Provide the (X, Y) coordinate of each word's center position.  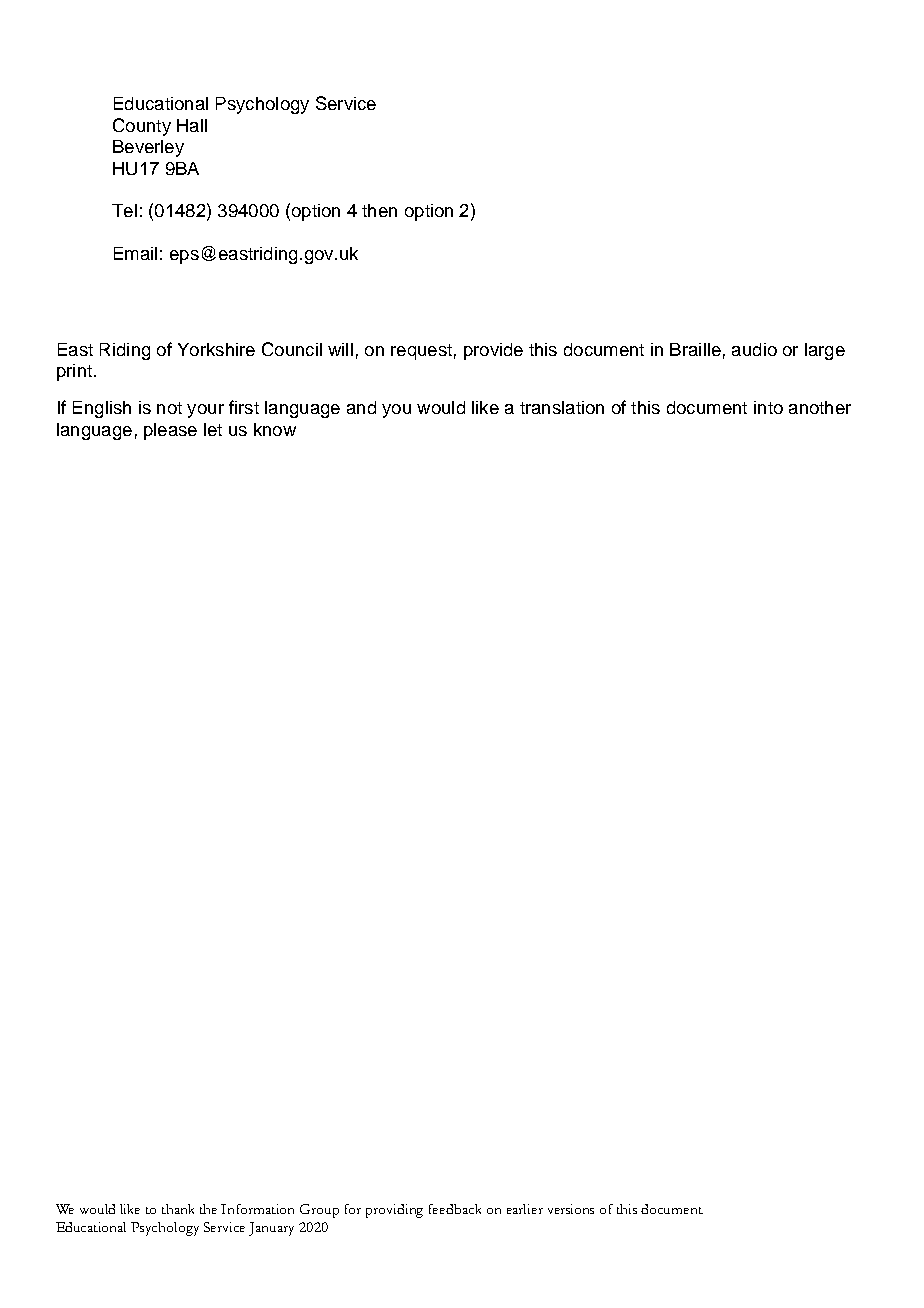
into (768, 407)
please (170, 431)
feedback (455, 1209)
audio (754, 349)
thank (178, 1209)
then (379, 210)
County (142, 127)
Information (257, 1209)
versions (571, 1209)
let (213, 429)
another (820, 407)
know (275, 429)
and (361, 407)
